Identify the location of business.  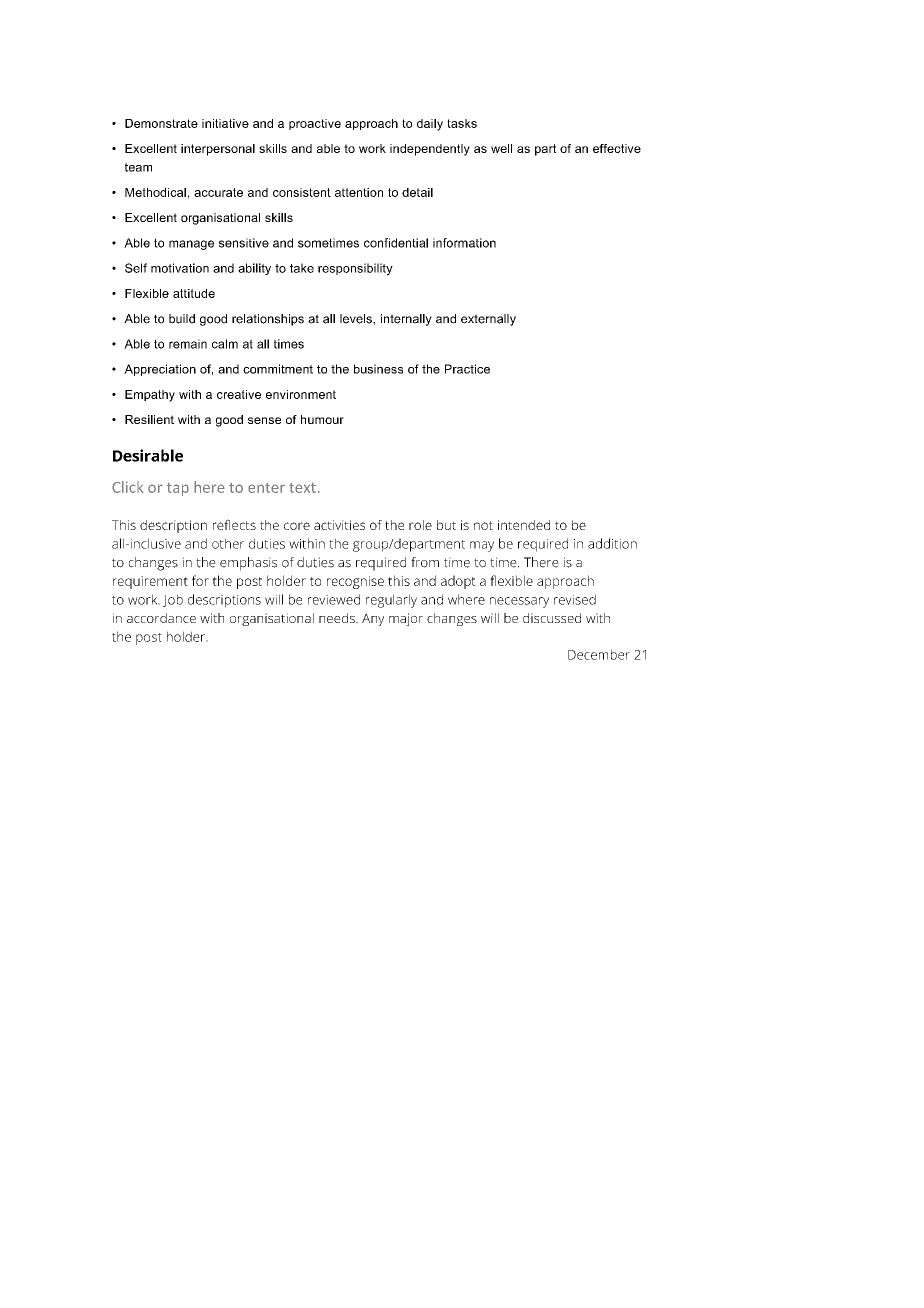
(378, 369).
